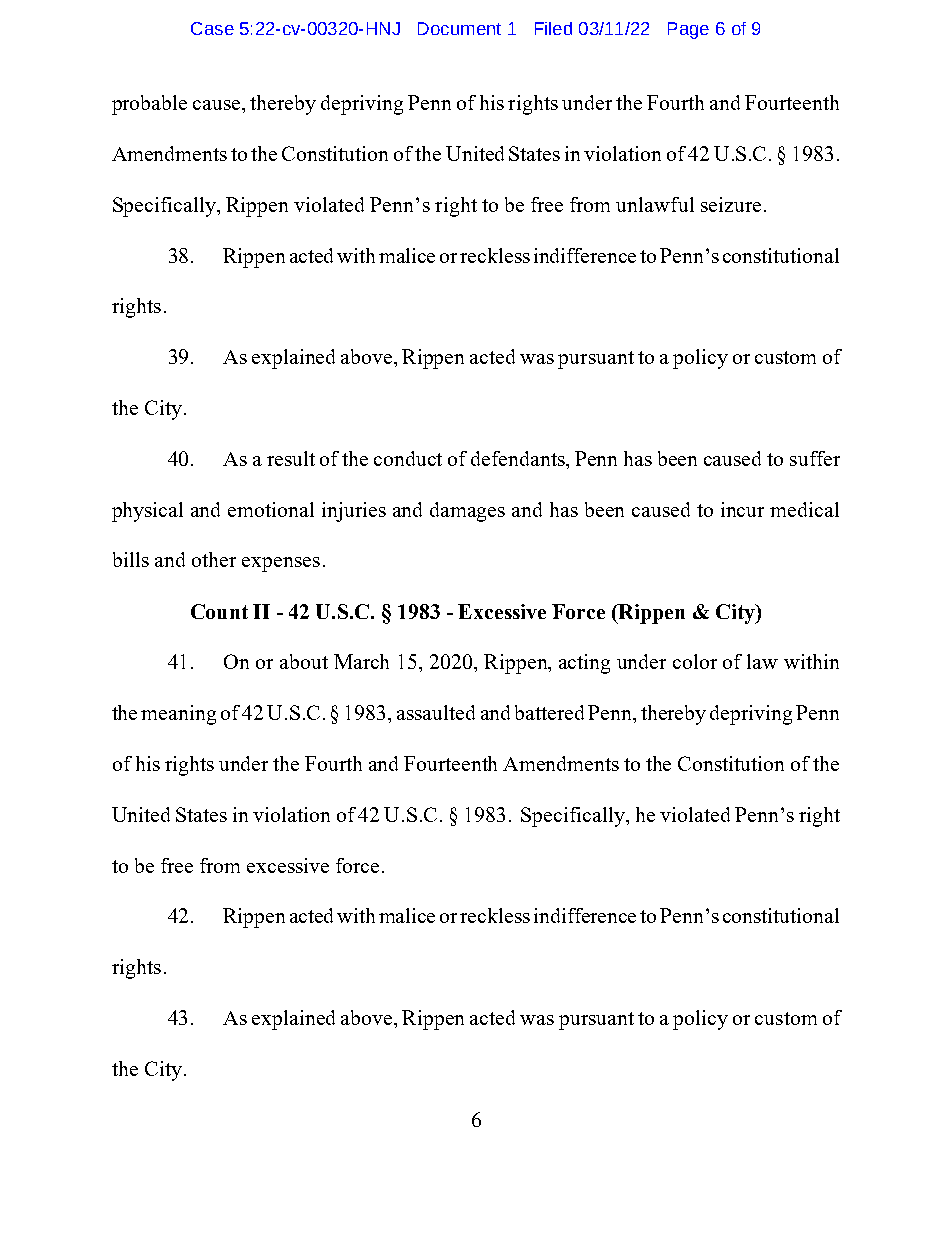  Describe the element at coordinates (212, 28) in the page. I see `Case` at that location.
